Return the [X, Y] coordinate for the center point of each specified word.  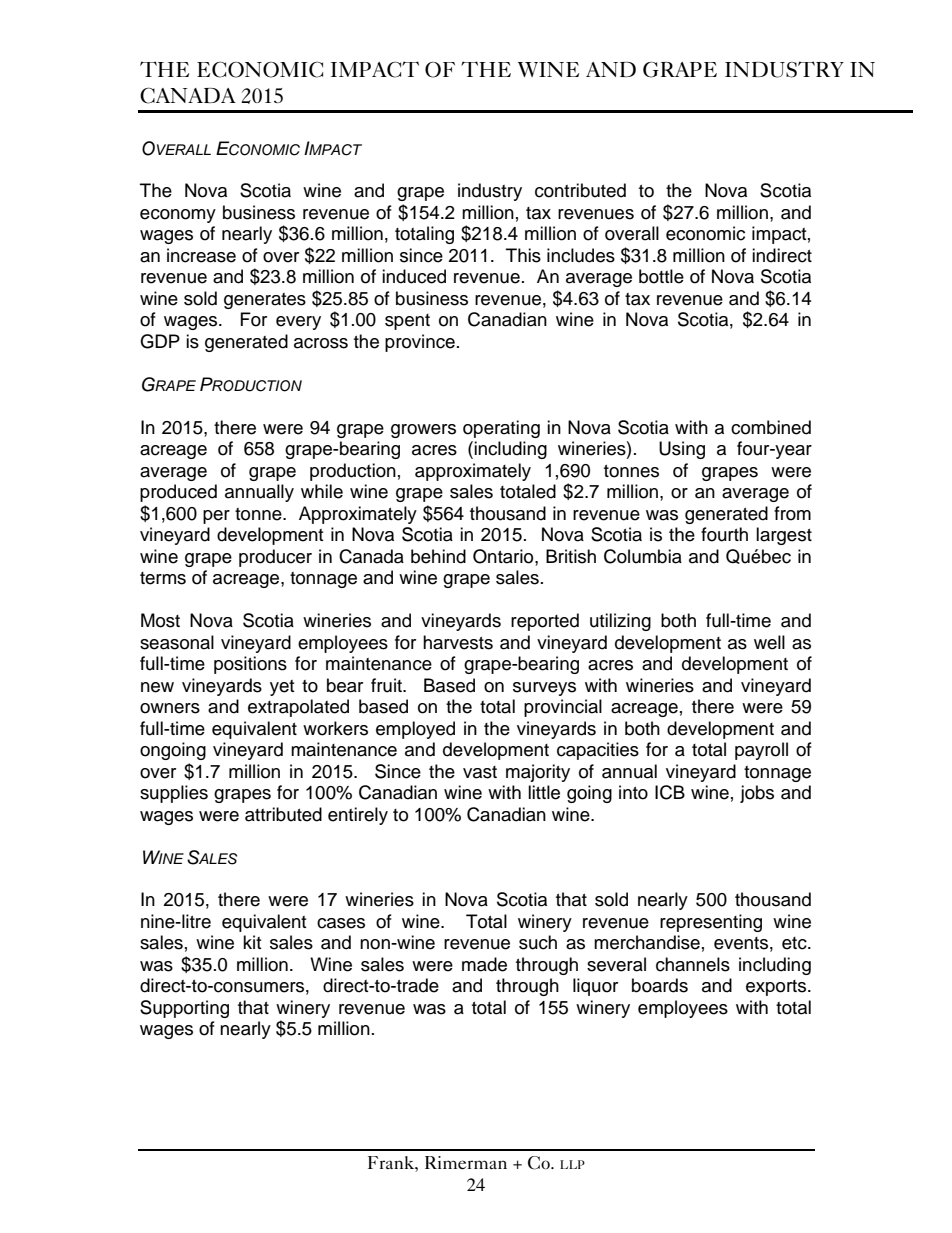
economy [178, 216]
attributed [283, 814]
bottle [661, 276]
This [523, 255]
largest [784, 536]
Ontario [504, 557]
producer [275, 558]
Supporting [184, 1009]
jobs [757, 794]
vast [480, 772]
